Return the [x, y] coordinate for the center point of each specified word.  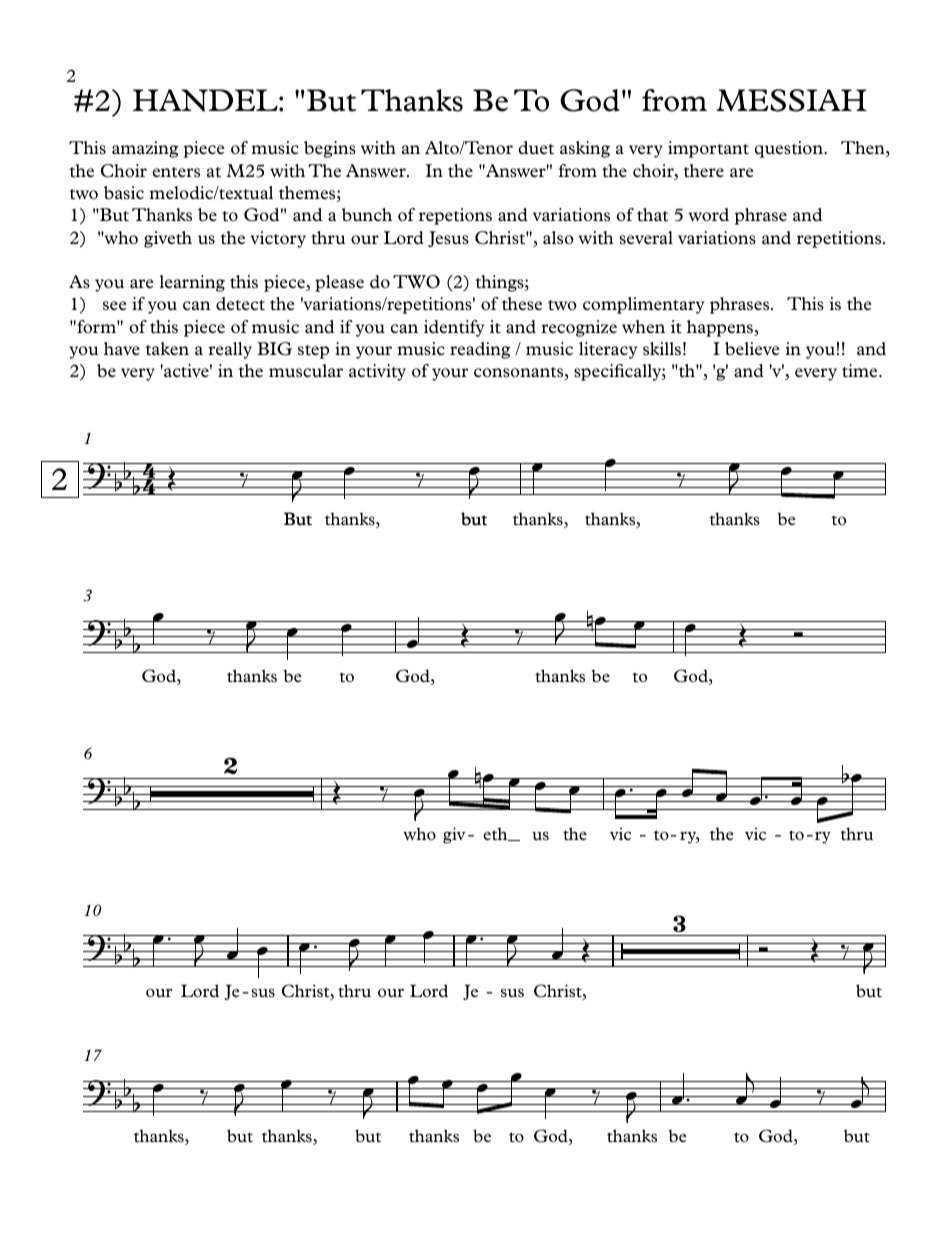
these [522, 304]
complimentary [643, 305]
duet [536, 148]
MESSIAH [791, 100]
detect [240, 304]
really [230, 350]
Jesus [448, 239]
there [703, 170]
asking [585, 149]
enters [176, 172]
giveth [168, 239]
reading [480, 350]
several [646, 238]
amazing [145, 149]
